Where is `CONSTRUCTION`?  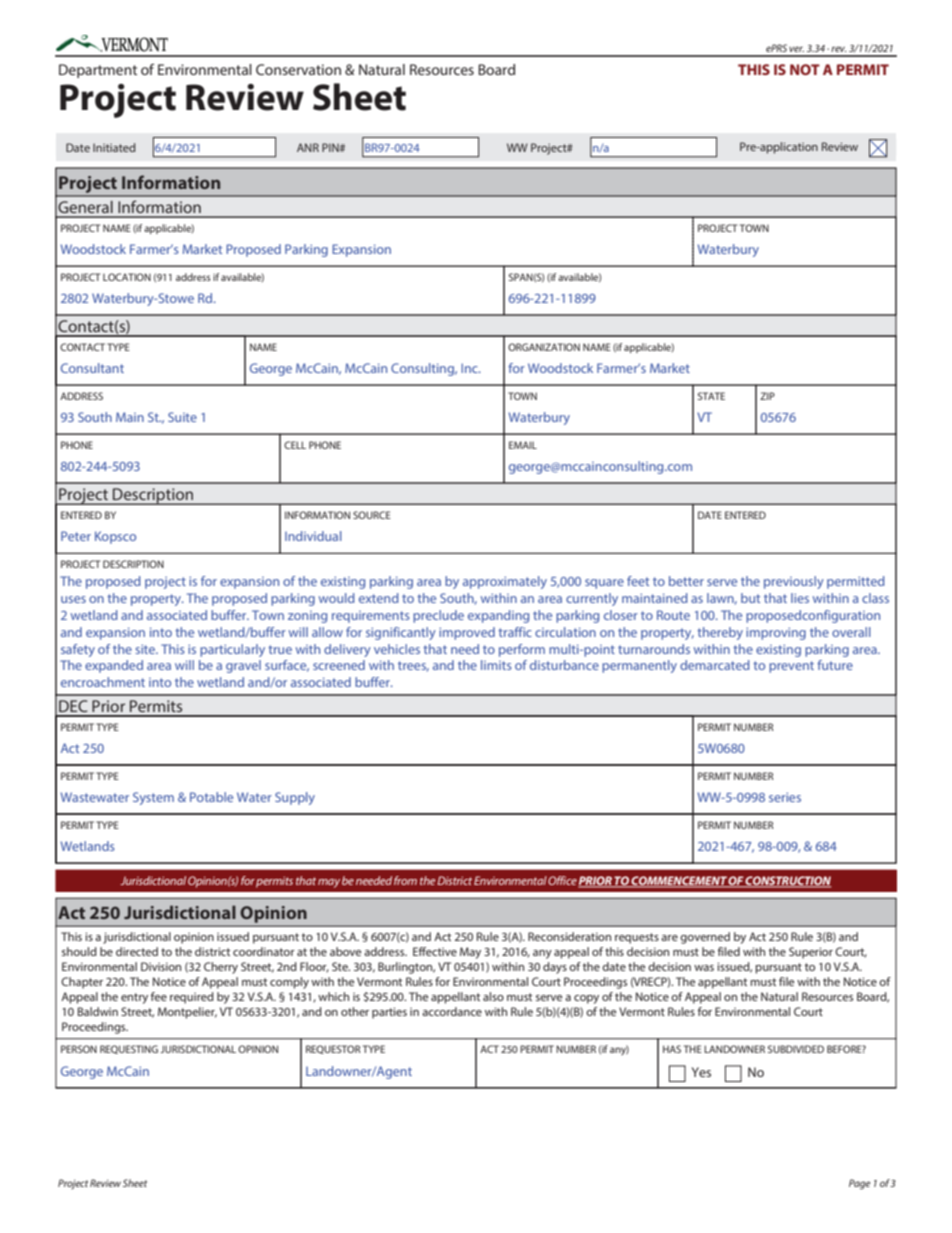
CONSTRUCTION is located at coordinates (787, 882).
